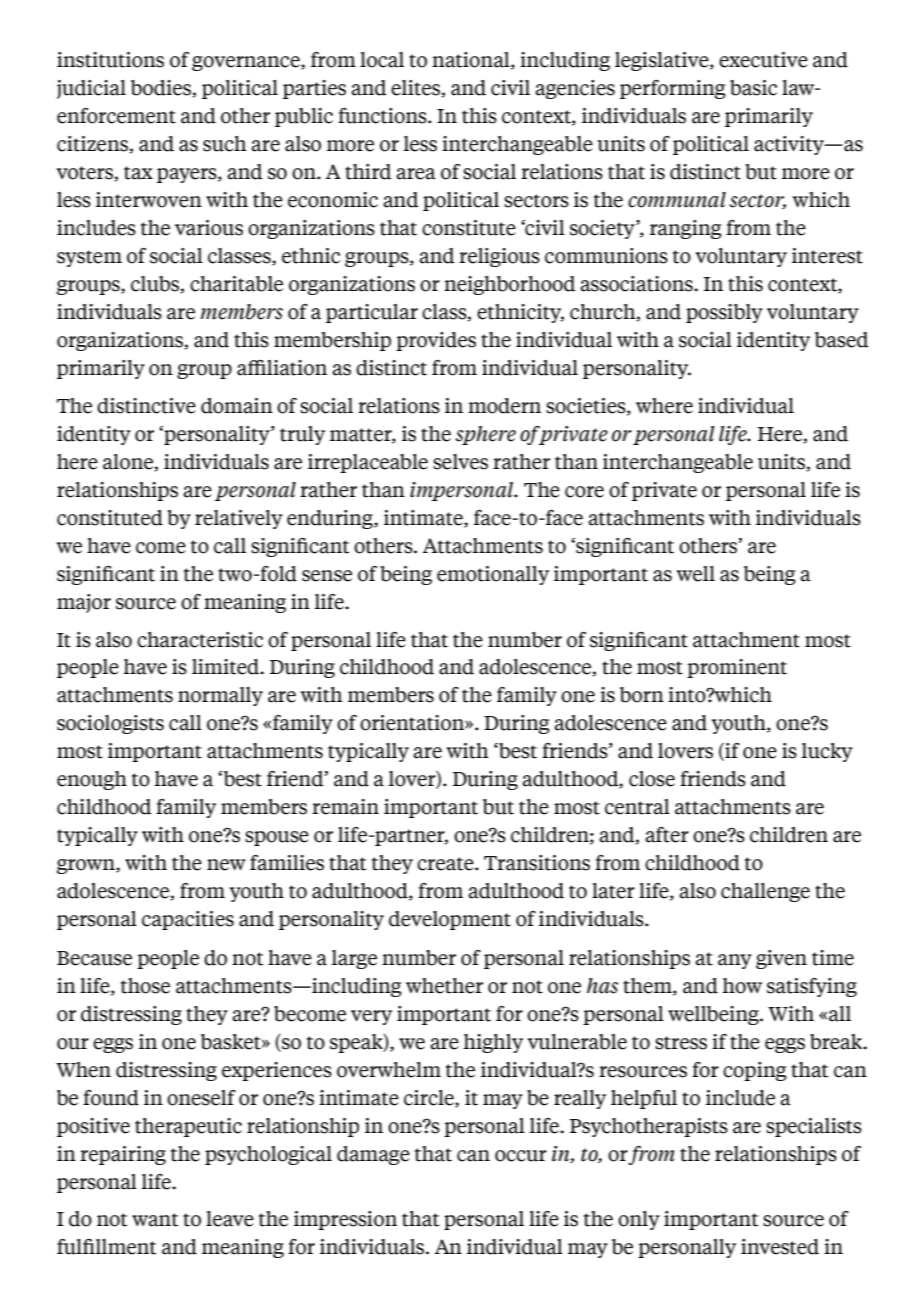  What do you see at coordinates (145, 986) in the screenshot?
I see `those` at bounding box center [145, 986].
